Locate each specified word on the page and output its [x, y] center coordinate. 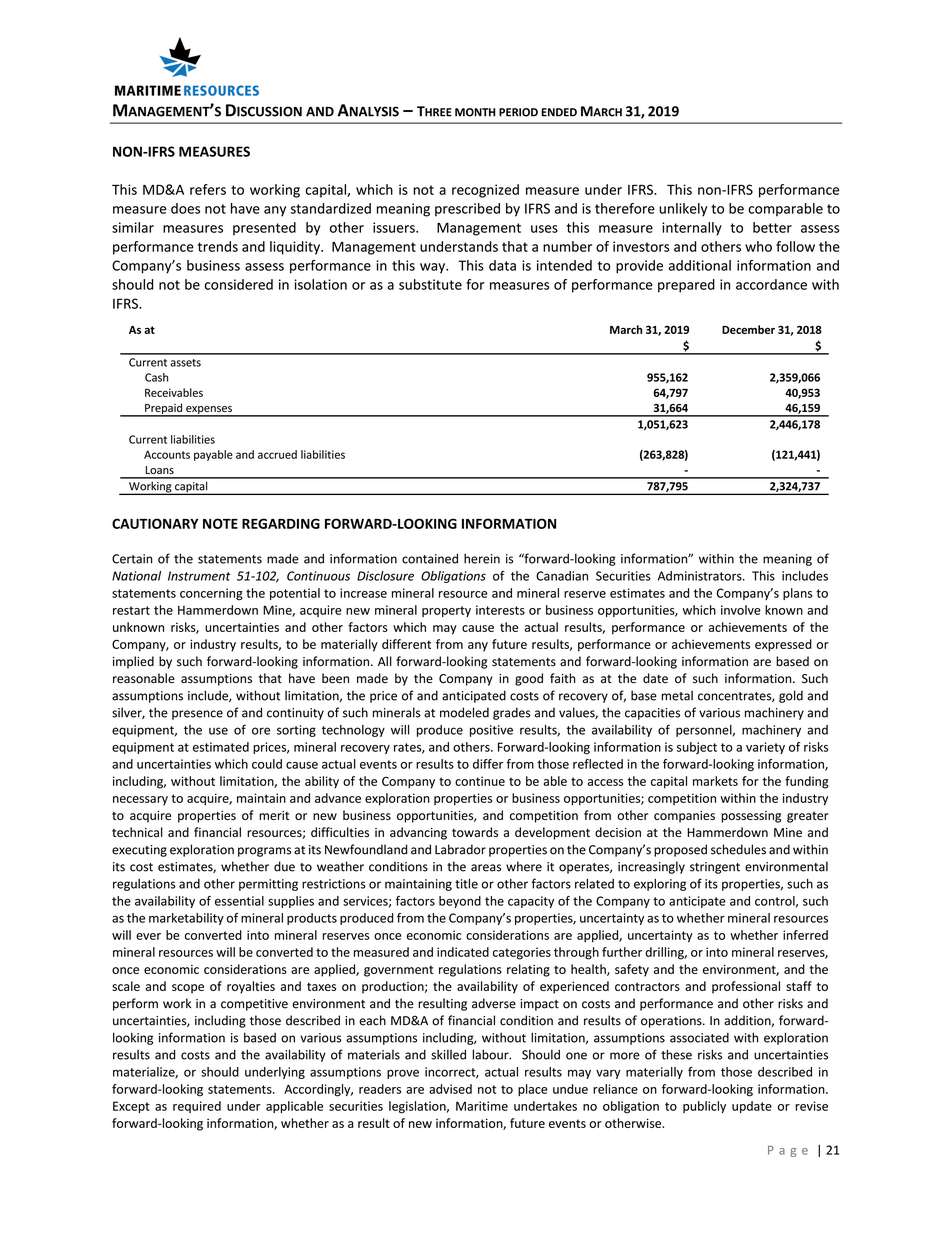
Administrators [701, 576]
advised [450, 1089]
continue [480, 781]
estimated [221, 747]
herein [482, 558]
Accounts [167, 454]
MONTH [475, 112]
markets [715, 781]
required [197, 1107]
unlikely [683, 210]
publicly [704, 1107]
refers [208, 189]
